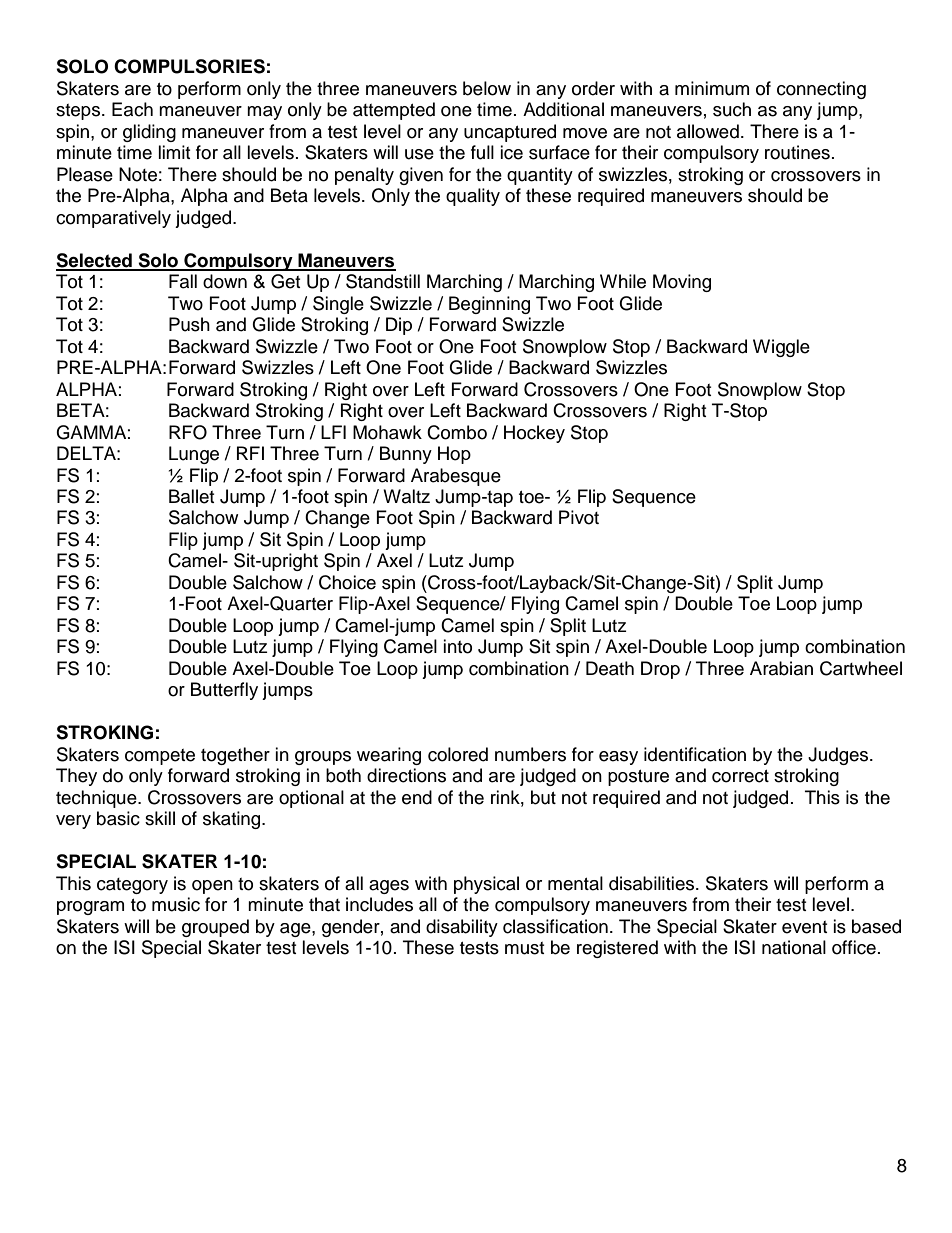  Describe the element at coordinates (579, 517) in the document. I see `Pivot` at that location.
